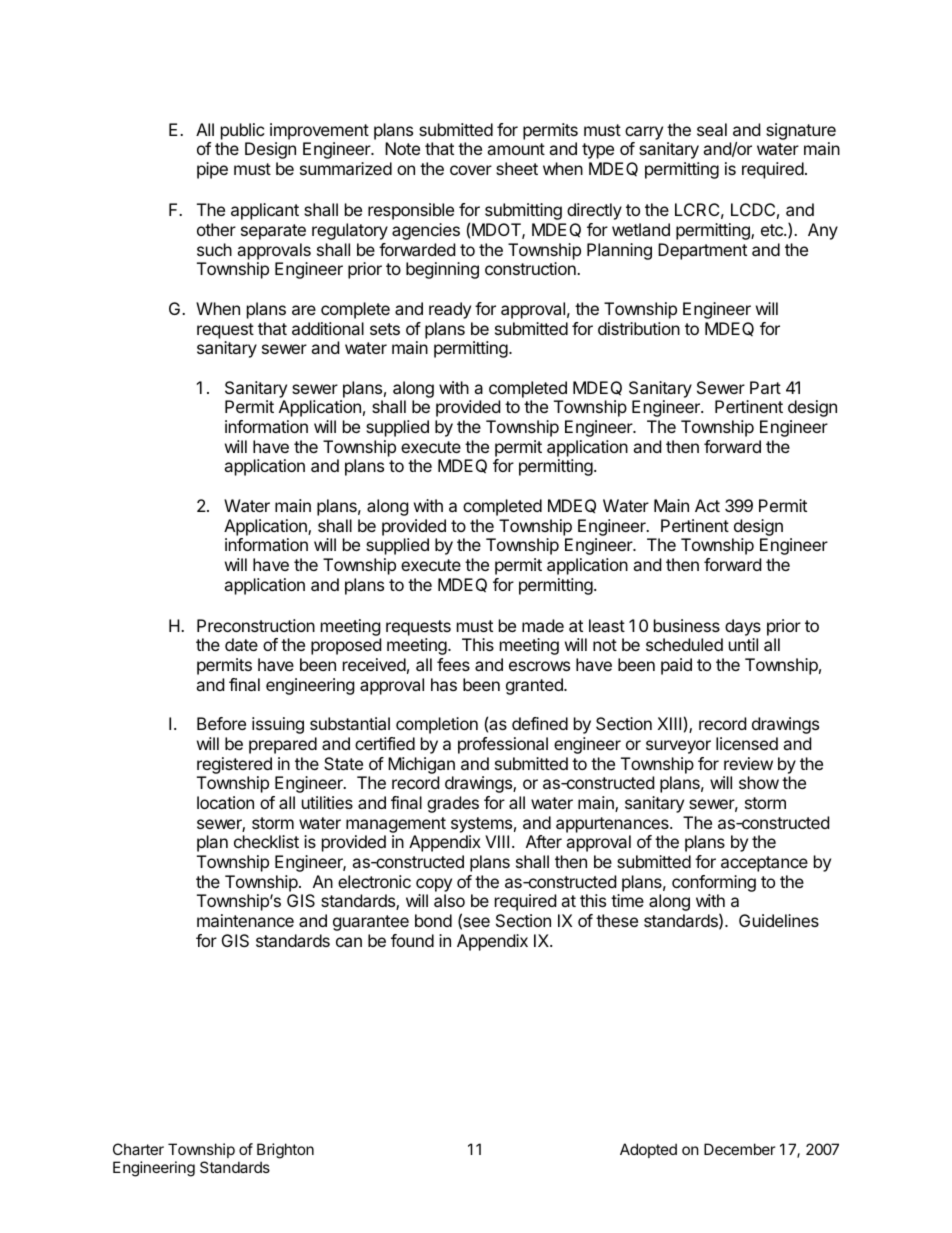 The width and height of the image is (952, 1233). Describe the element at coordinates (648, 1150) in the image. I see `Adopted` at that location.
